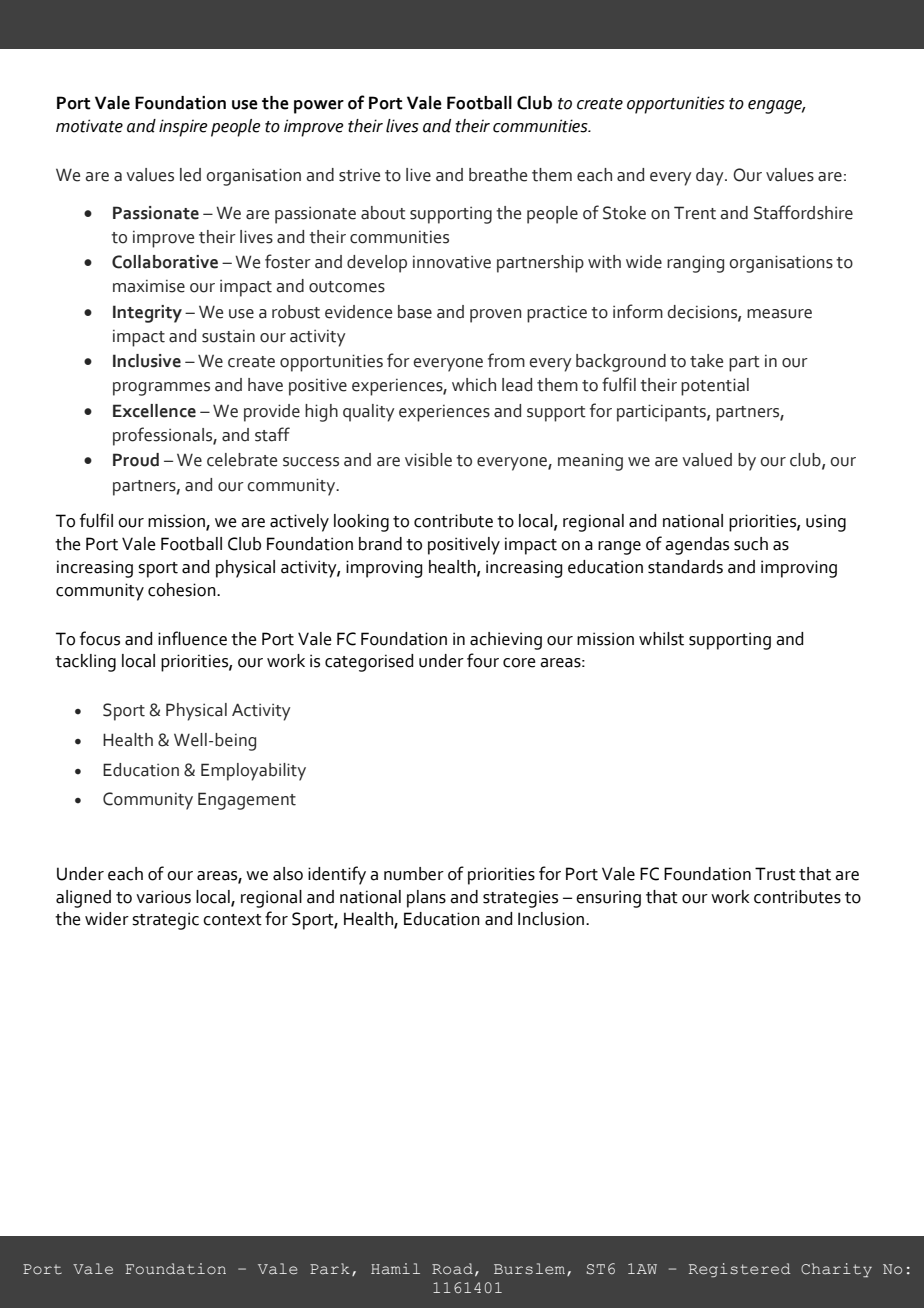 Image resolution: width=924 pixels, height=1308 pixels. I want to click on Trust, so click(775, 874).
